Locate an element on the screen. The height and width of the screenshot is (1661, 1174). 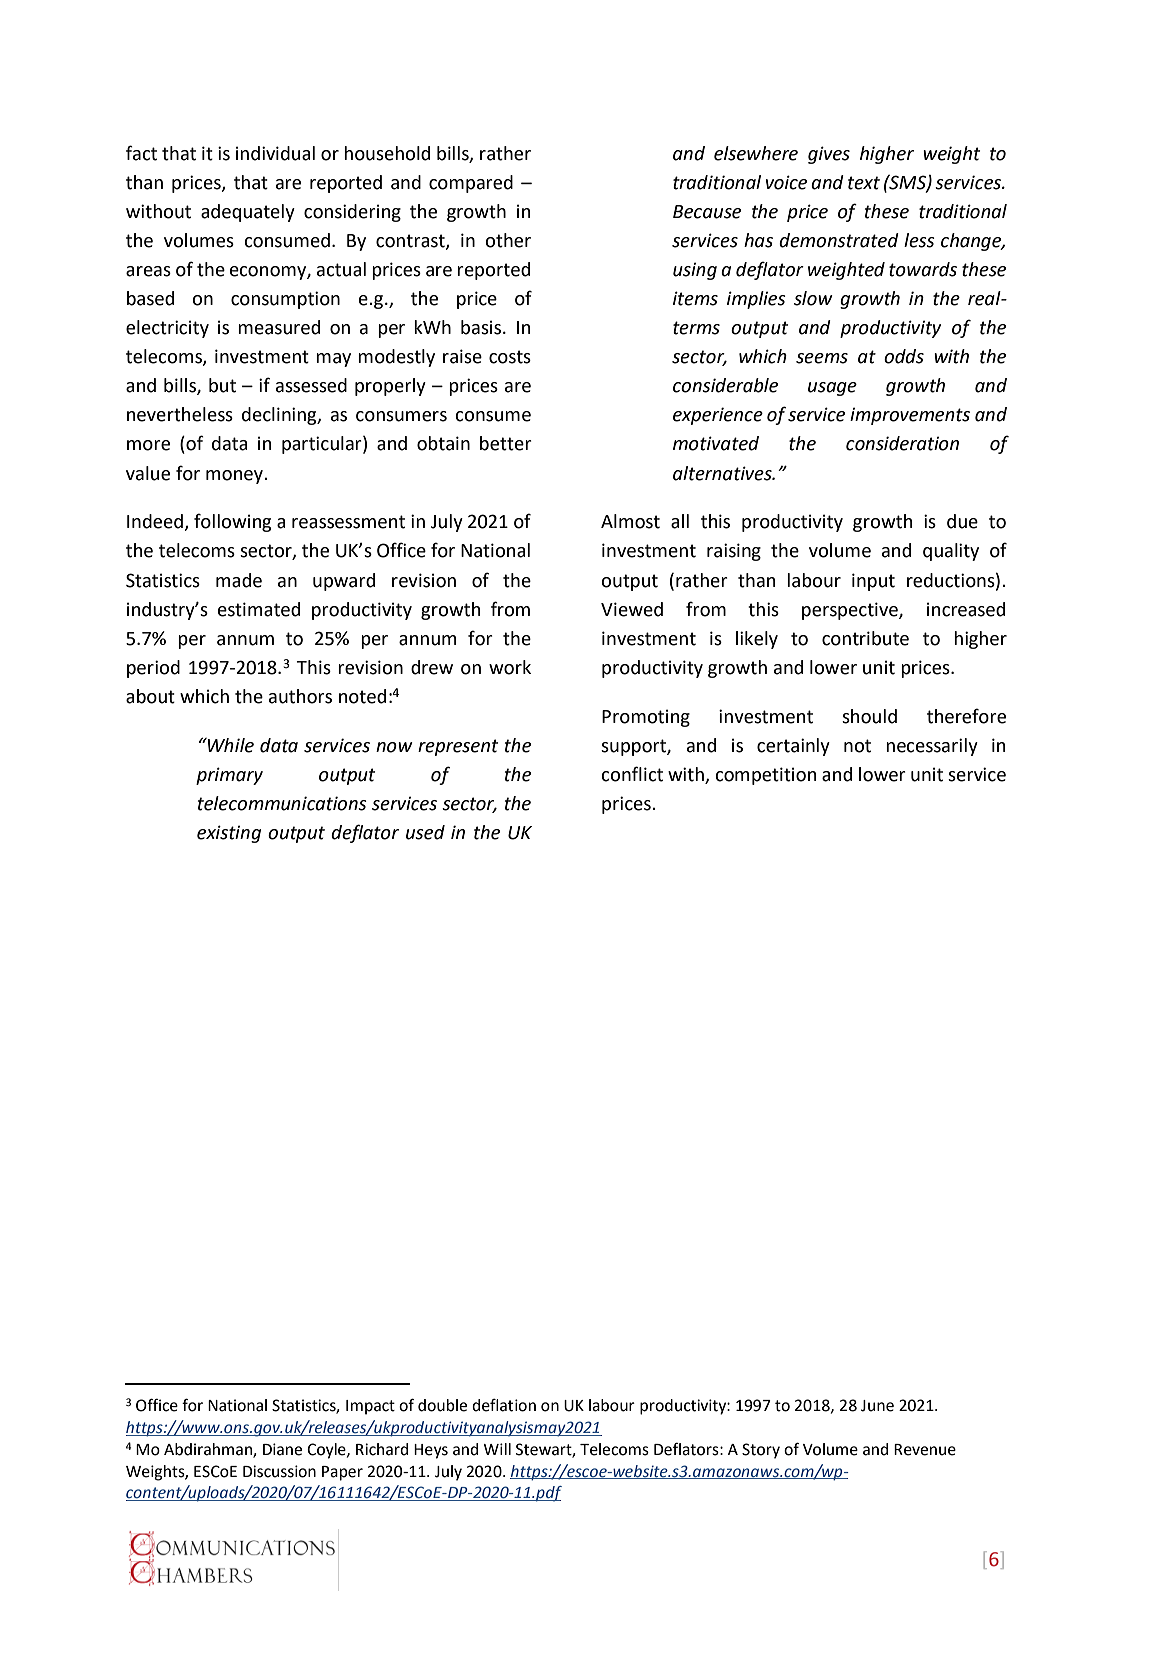
June is located at coordinates (877, 1406).
